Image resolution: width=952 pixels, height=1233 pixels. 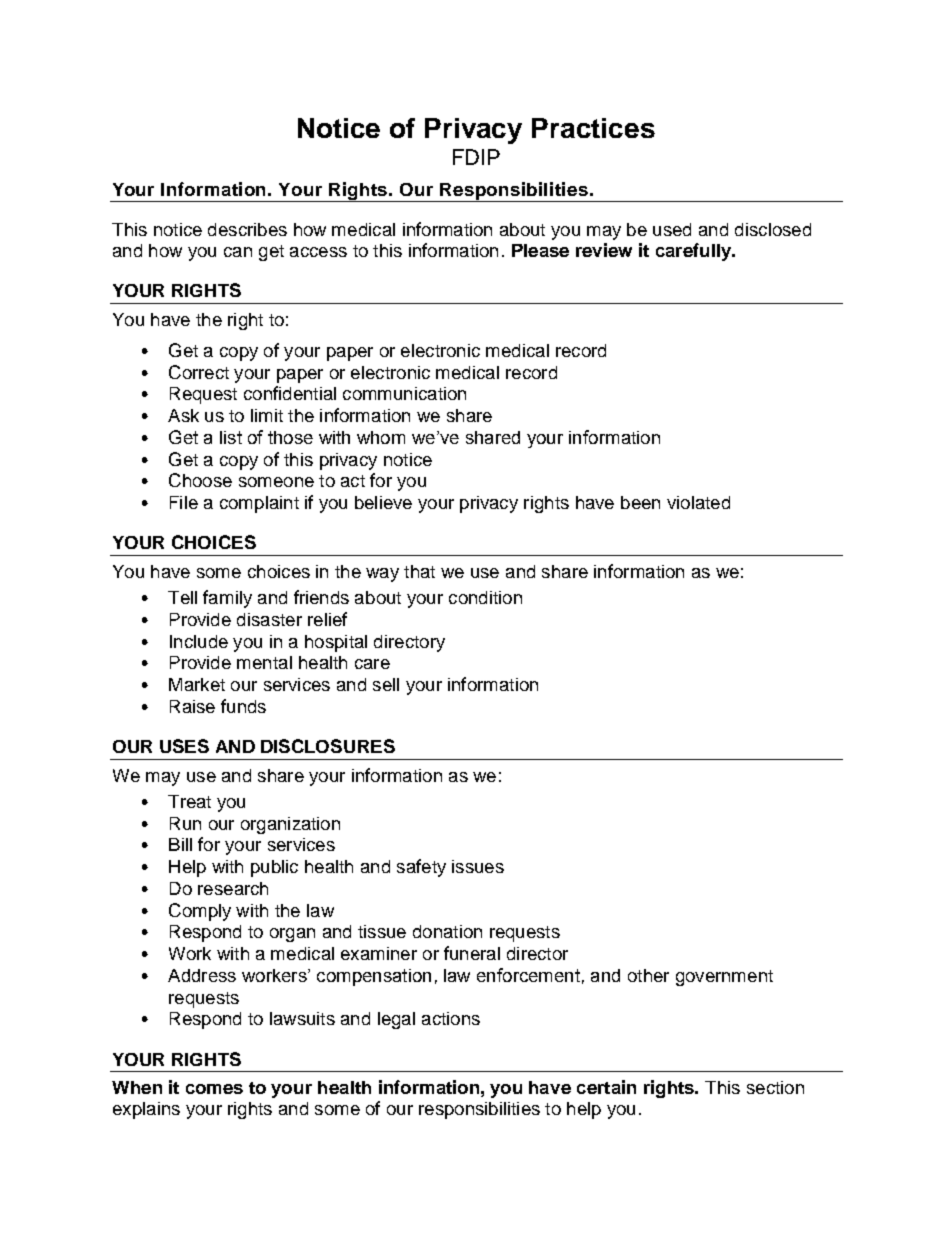 I want to click on section, so click(x=775, y=1087).
